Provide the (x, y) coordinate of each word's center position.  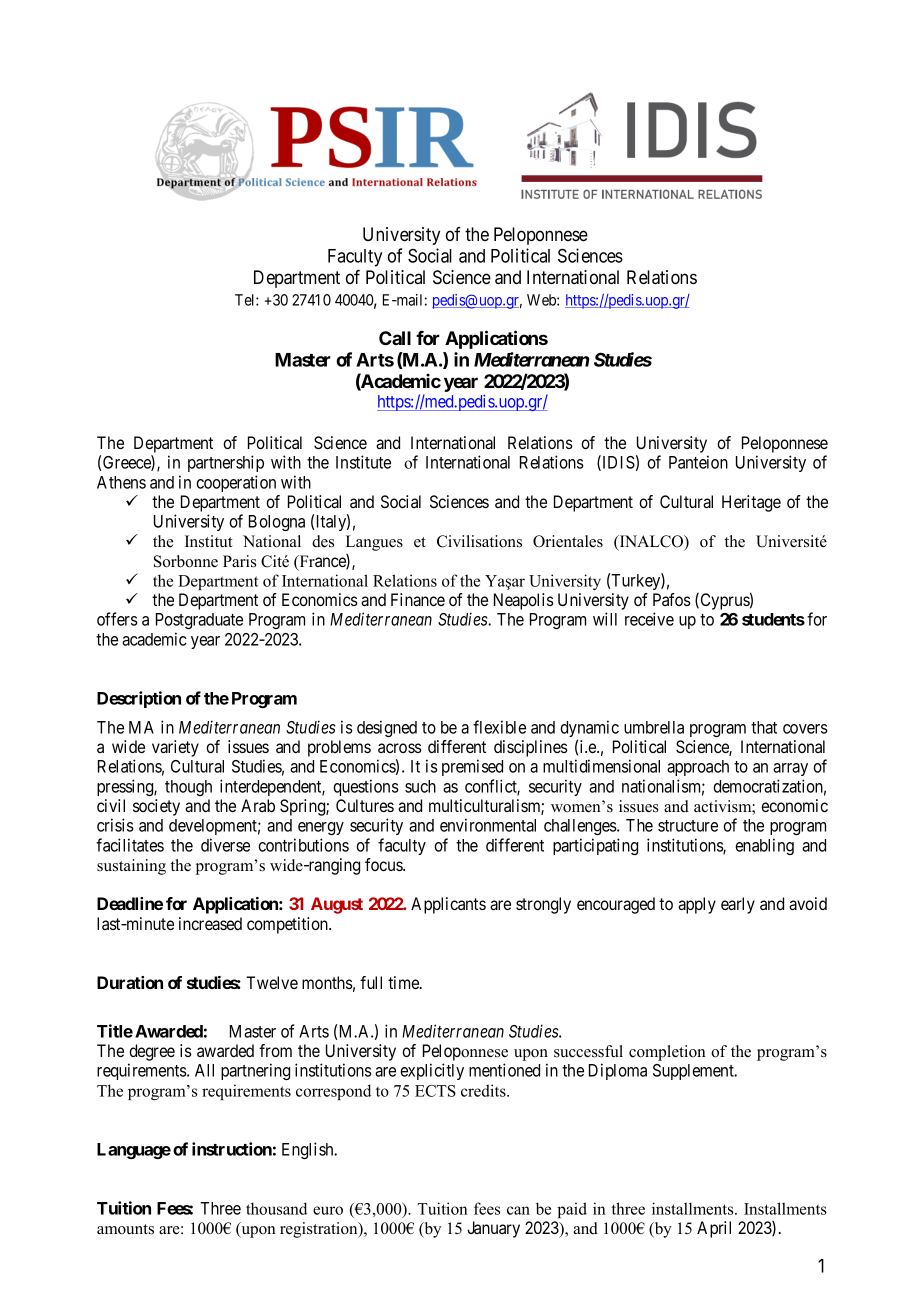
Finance (418, 599)
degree (151, 1054)
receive (649, 619)
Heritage (751, 503)
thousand (276, 1208)
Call (395, 338)
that (764, 727)
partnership (226, 463)
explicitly (432, 1071)
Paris (239, 561)
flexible (499, 727)
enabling (764, 846)
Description (139, 699)
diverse (225, 845)
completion (667, 1053)
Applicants (448, 905)
